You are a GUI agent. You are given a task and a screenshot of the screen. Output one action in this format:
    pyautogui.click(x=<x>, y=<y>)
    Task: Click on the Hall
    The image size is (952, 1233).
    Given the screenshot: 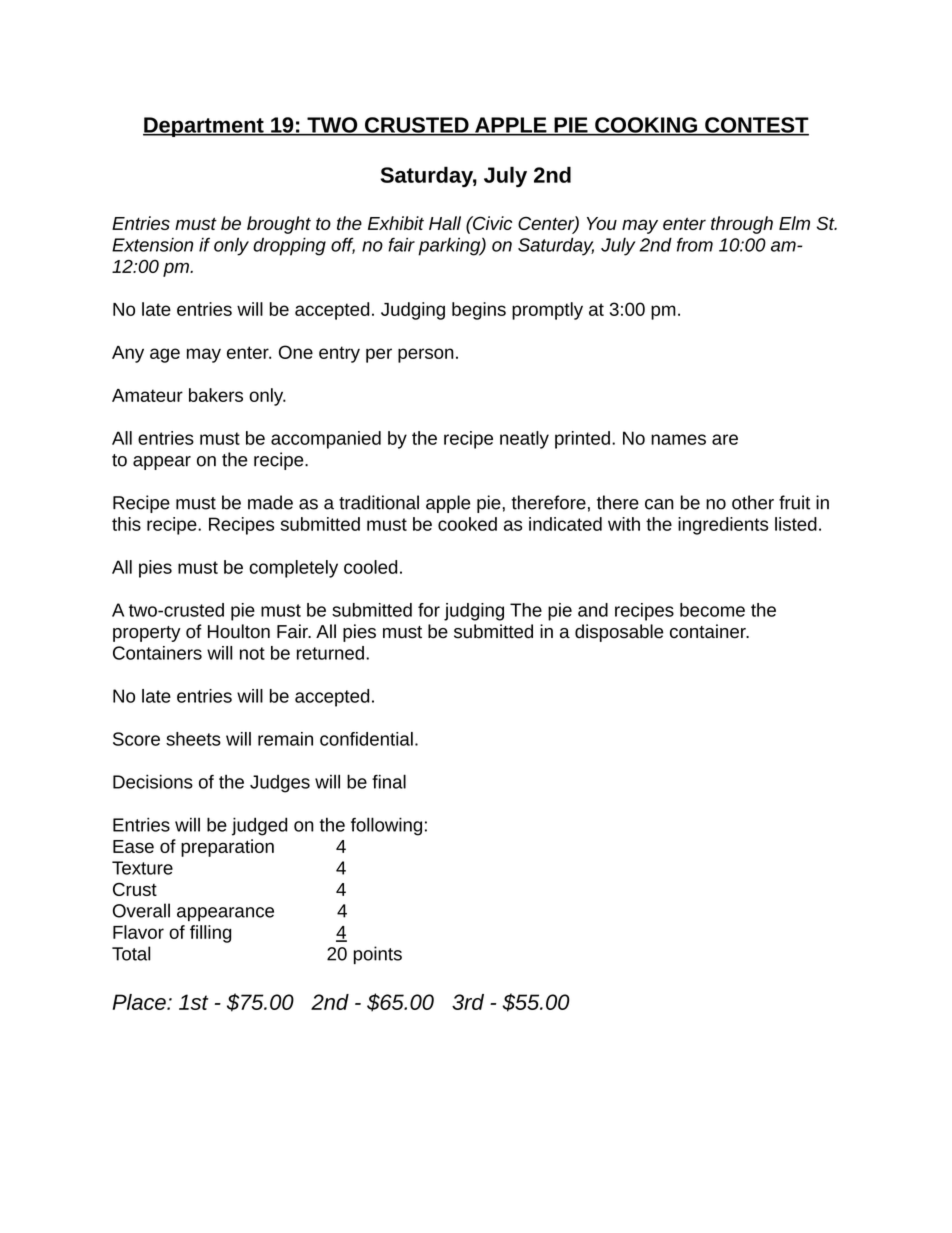 What is the action you would take?
    pyautogui.click(x=445, y=223)
